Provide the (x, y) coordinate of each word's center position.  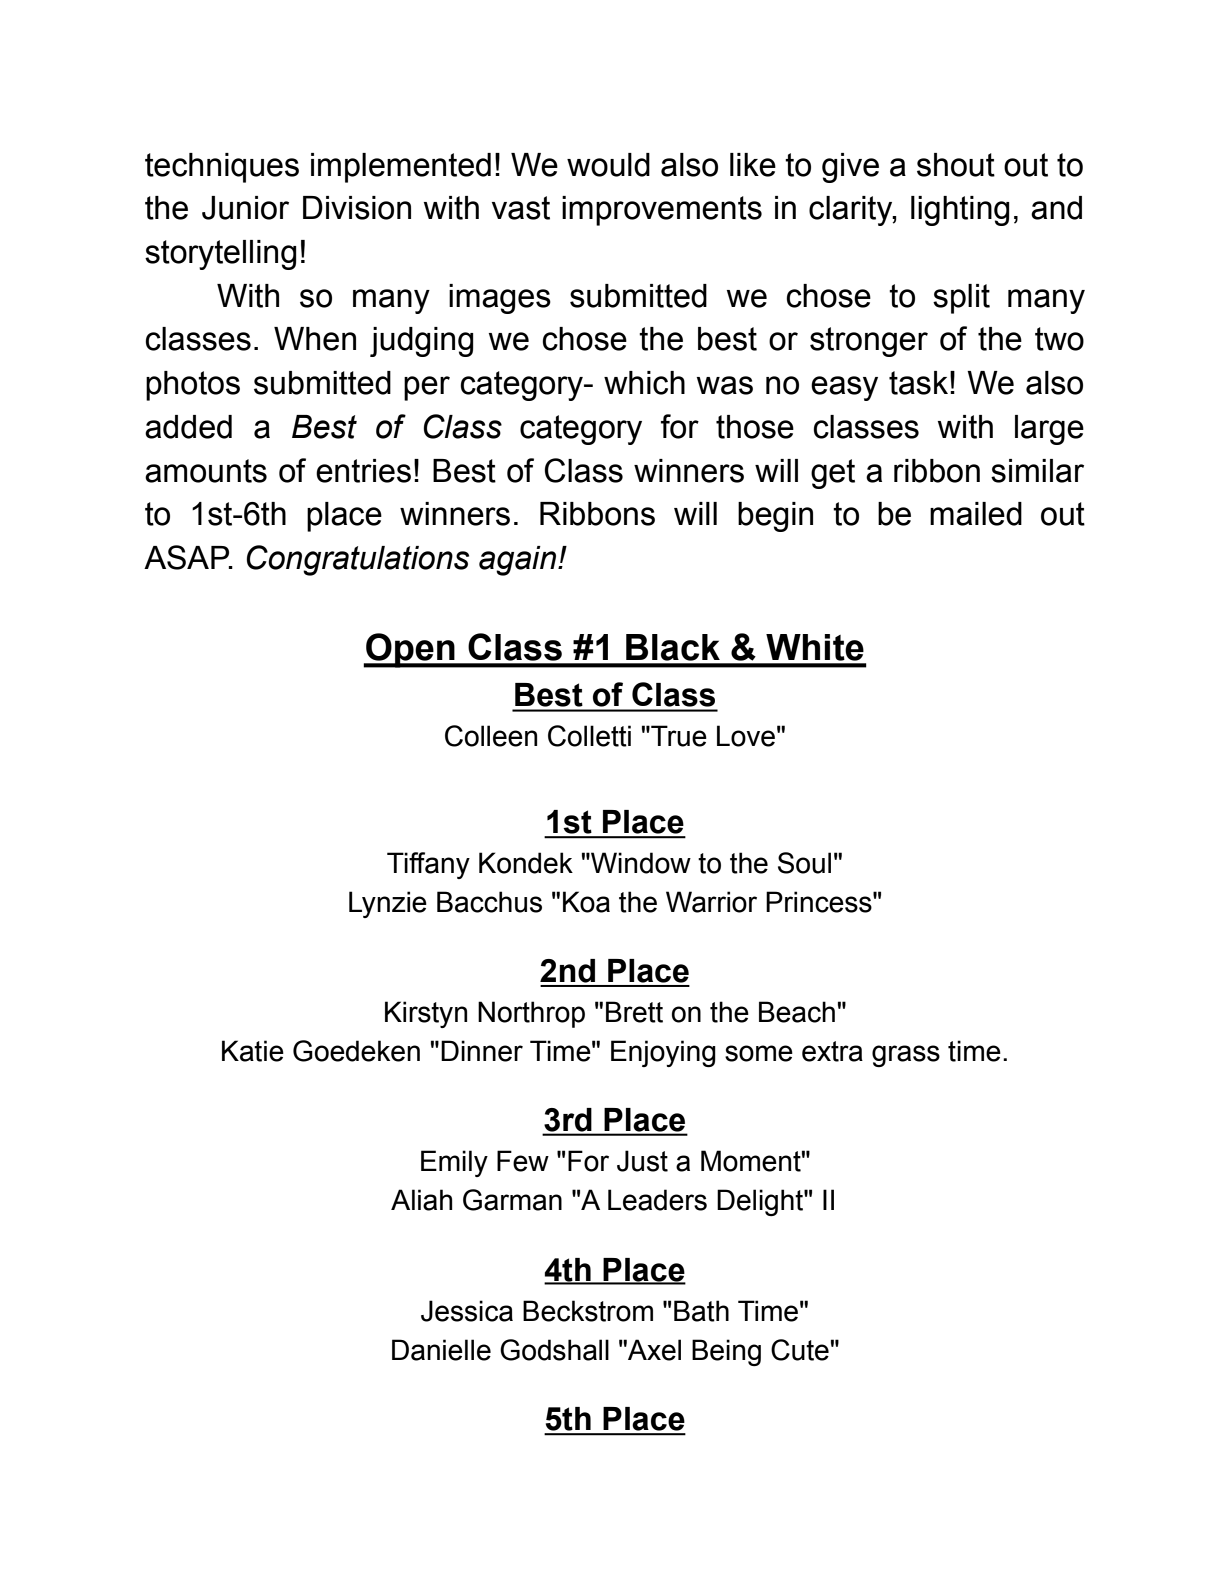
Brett (634, 1012)
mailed (976, 514)
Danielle (441, 1350)
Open (410, 650)
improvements (662, 211)
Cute (800, 1350)
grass (906, 1056)
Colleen (491, 736)
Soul (804, 863)
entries (363, 471)
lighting (960, 211)
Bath (701, 1311)
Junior (245, 208)
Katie (253, 1051)
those (755, 427)
